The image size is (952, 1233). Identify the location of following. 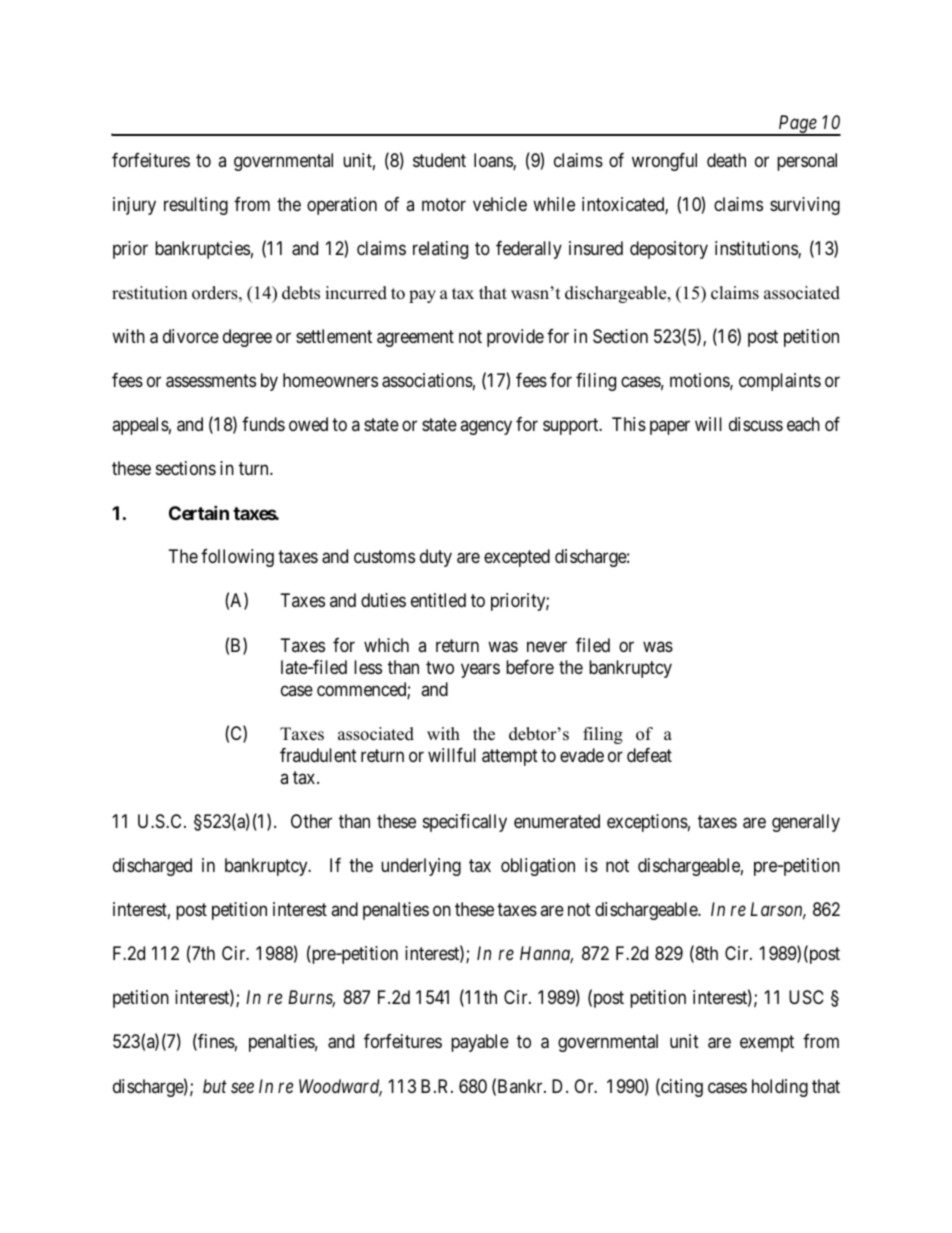
(237, 558).
